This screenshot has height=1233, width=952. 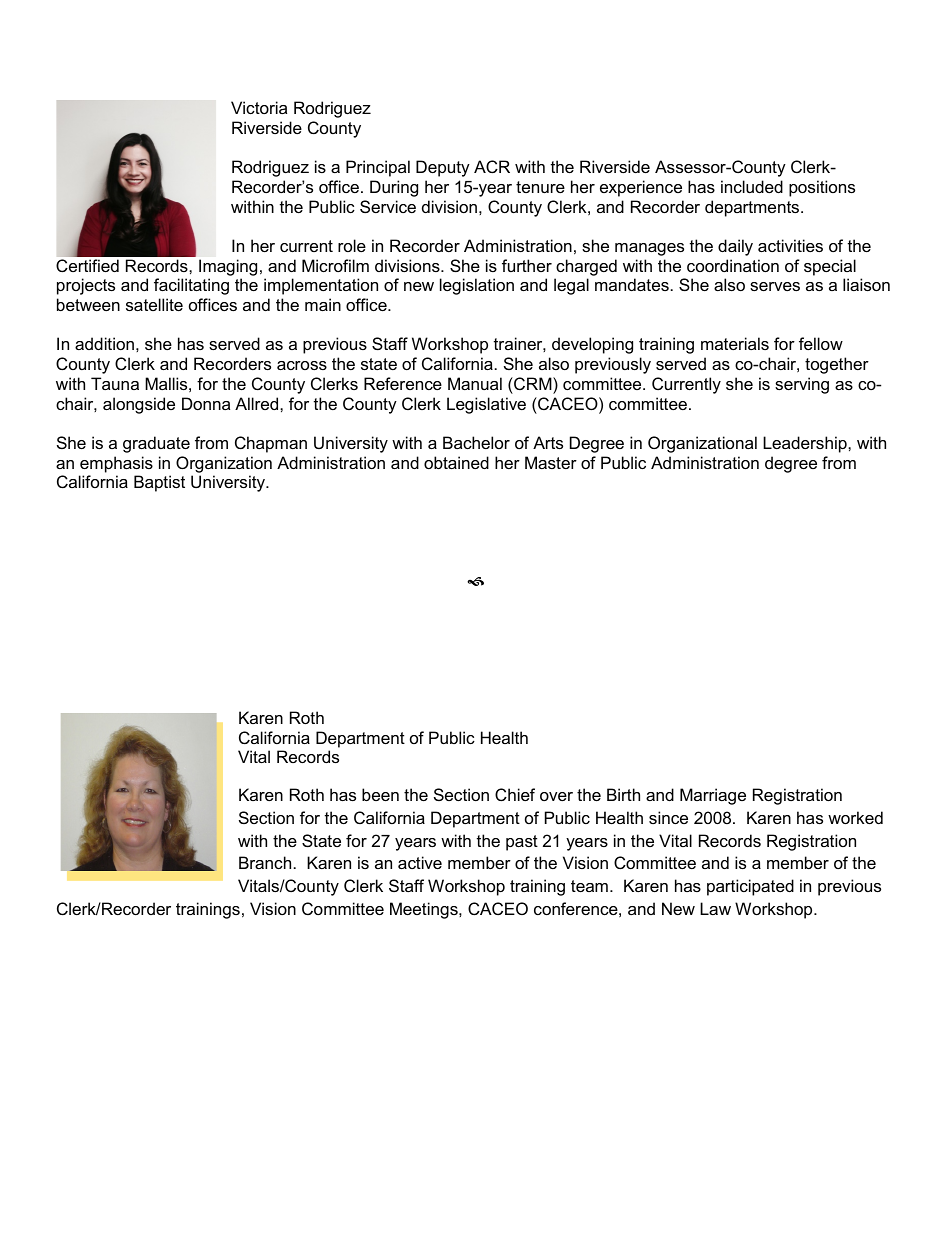 What do you see at coordinates (265, 862) in the screenshot?
I see `Branch` at bounding box center [265, 862].
